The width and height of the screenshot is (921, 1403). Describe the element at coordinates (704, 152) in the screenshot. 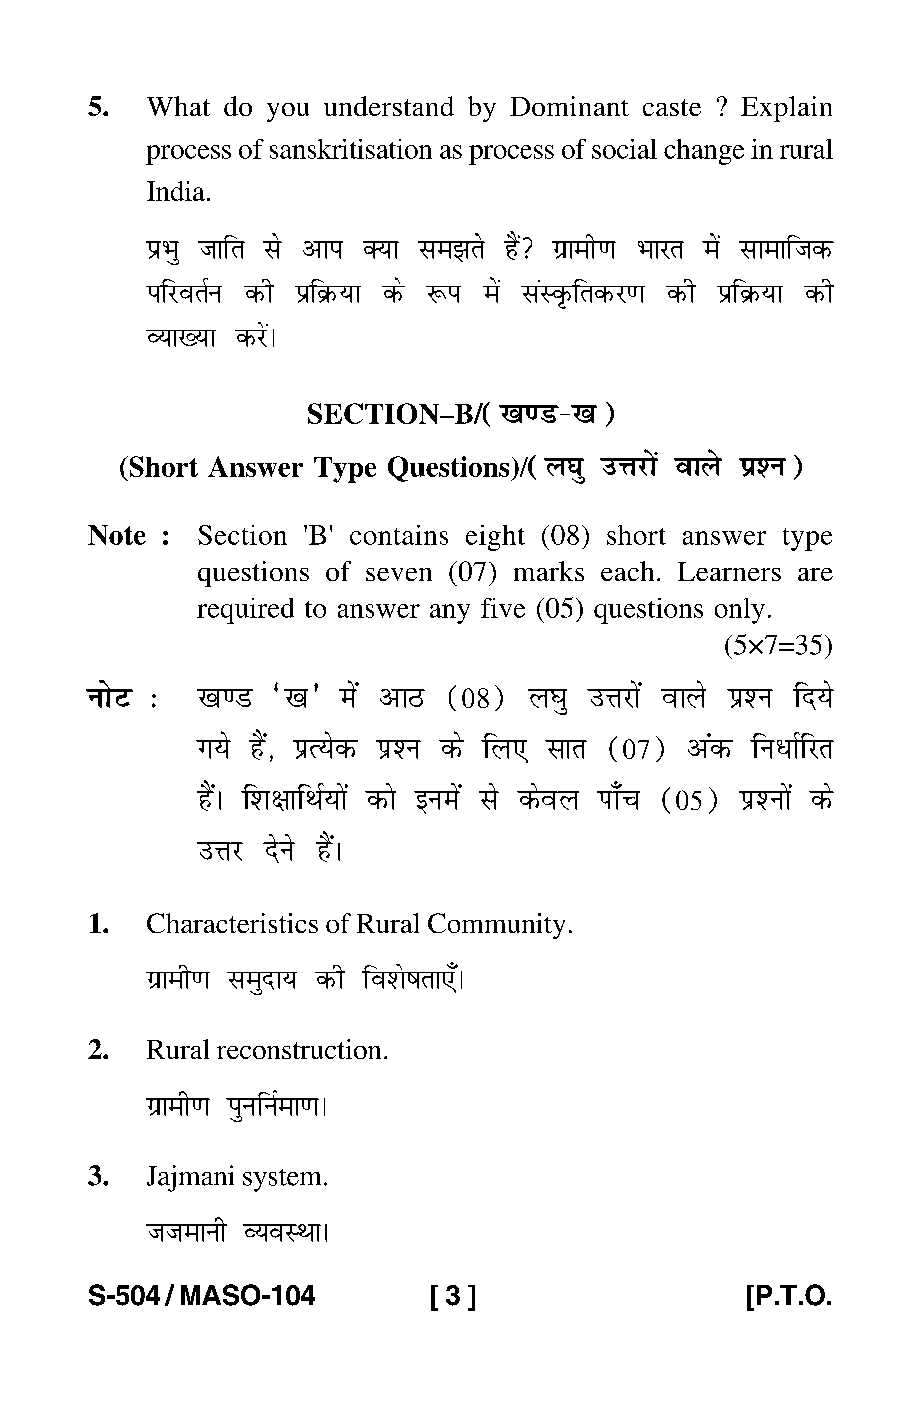

I see `change` at that location.
